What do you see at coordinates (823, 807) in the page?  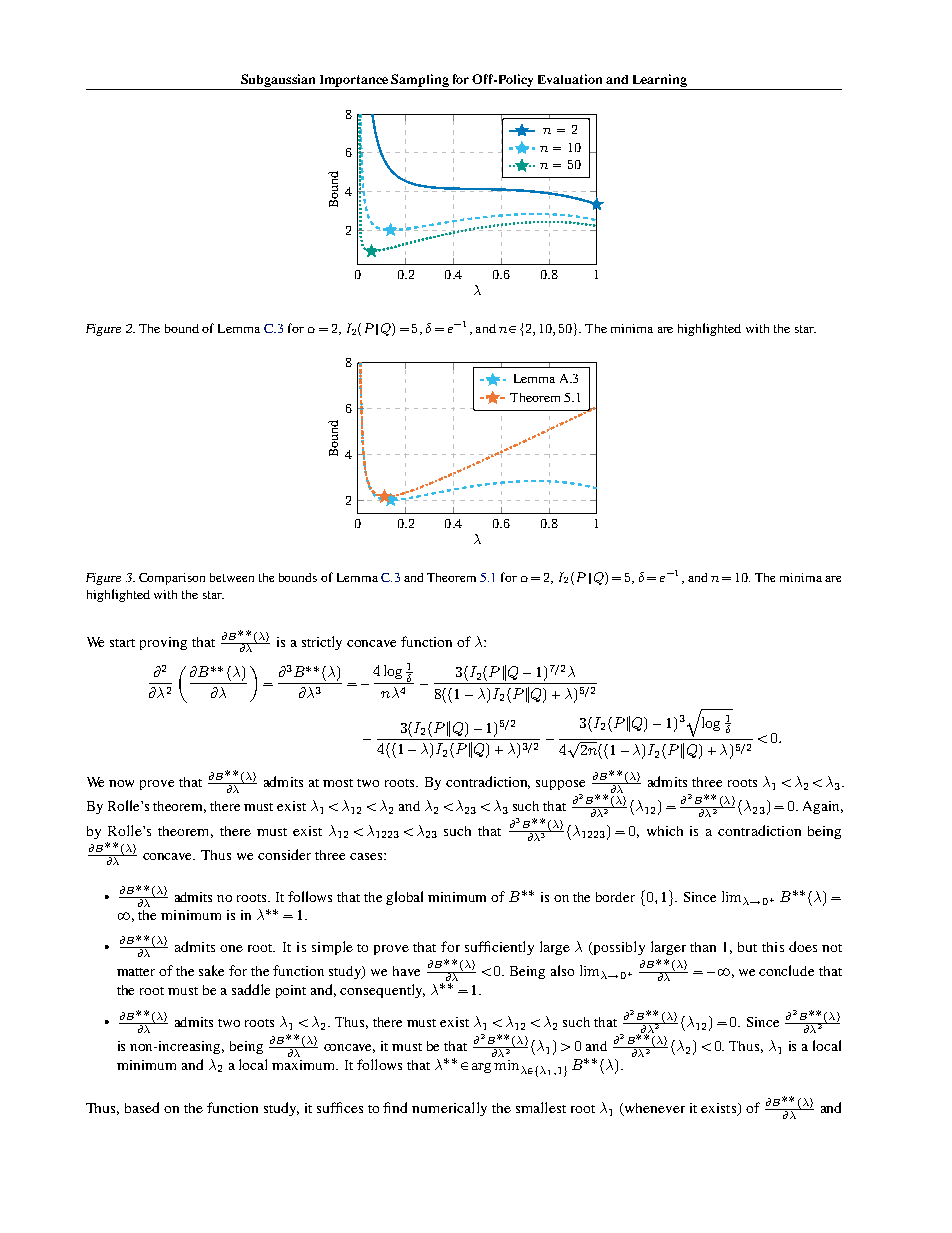 I see `Again` at bounding box center [823, 807].
